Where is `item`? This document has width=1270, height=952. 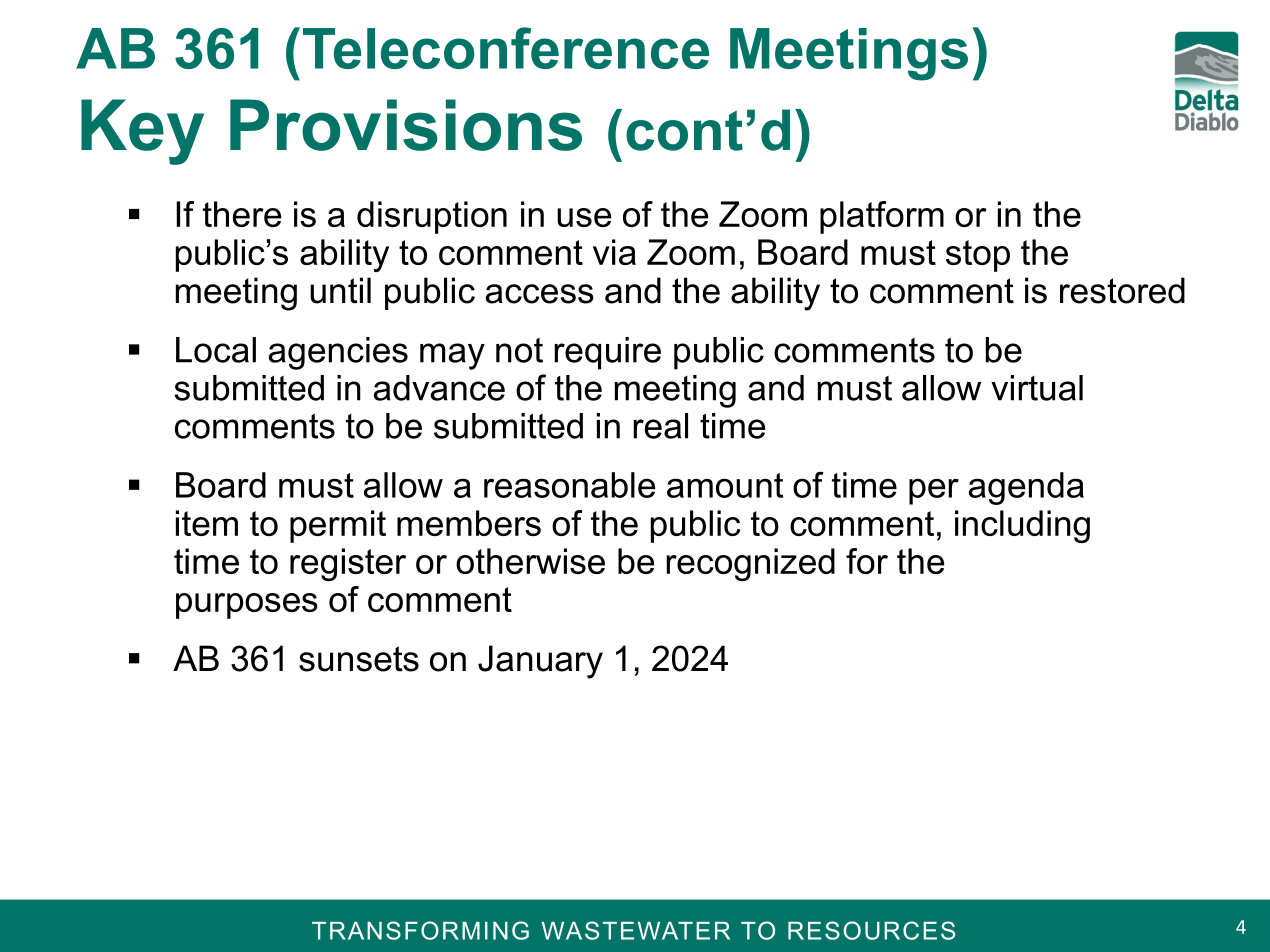
item is located at coordinates (207, 523).
